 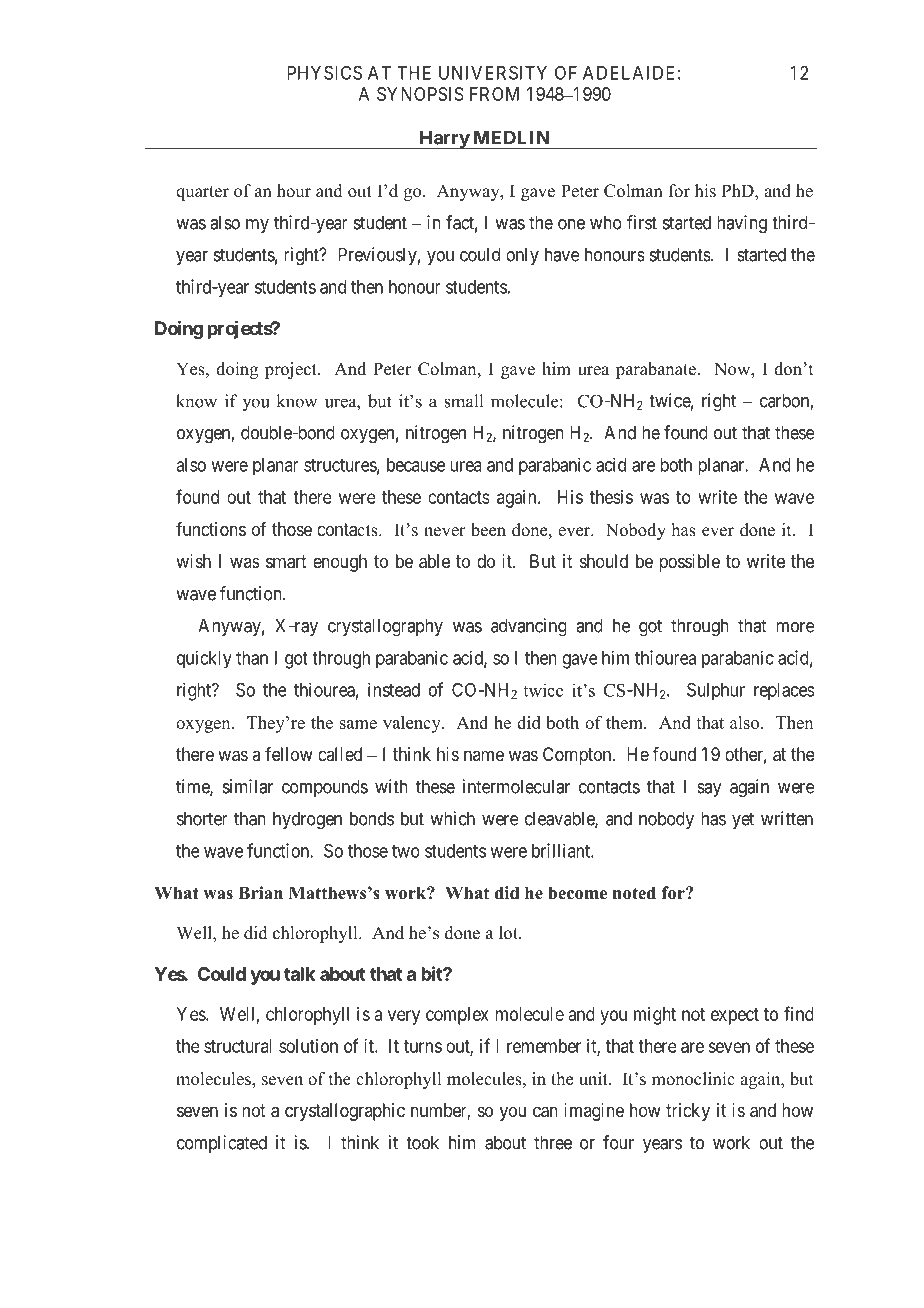 I want to click on FROM, so click(x=494, y=94).
